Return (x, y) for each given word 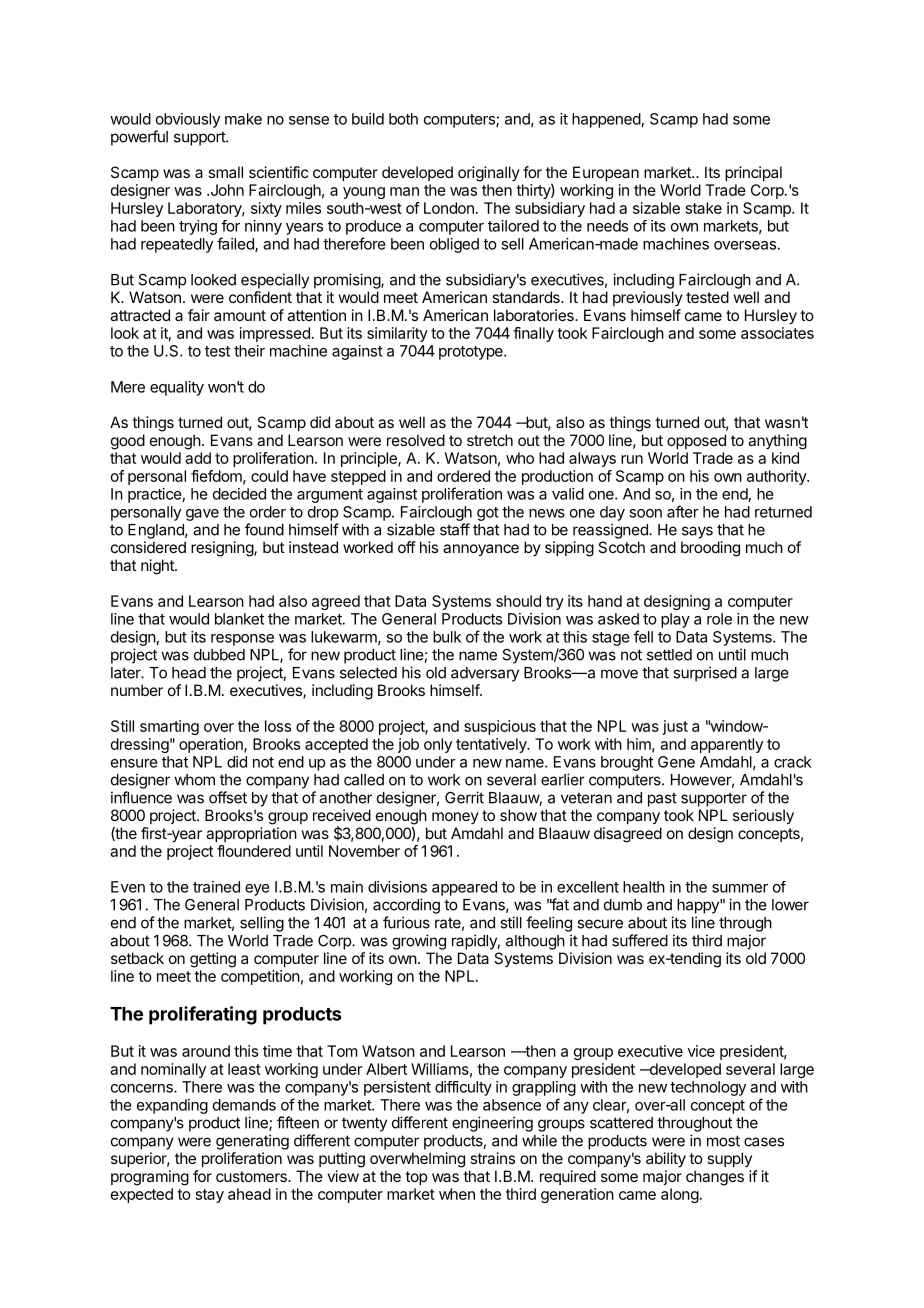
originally (489, 174)
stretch (490, 440)
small (225, 172)
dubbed (219, 655)
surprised (705, 674)
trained (216, 887)
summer (740, 888)
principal (753, 173)
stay (210, 1196)
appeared (464, 888)
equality (177, 388)
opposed (696, 441)
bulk (447, 637)
